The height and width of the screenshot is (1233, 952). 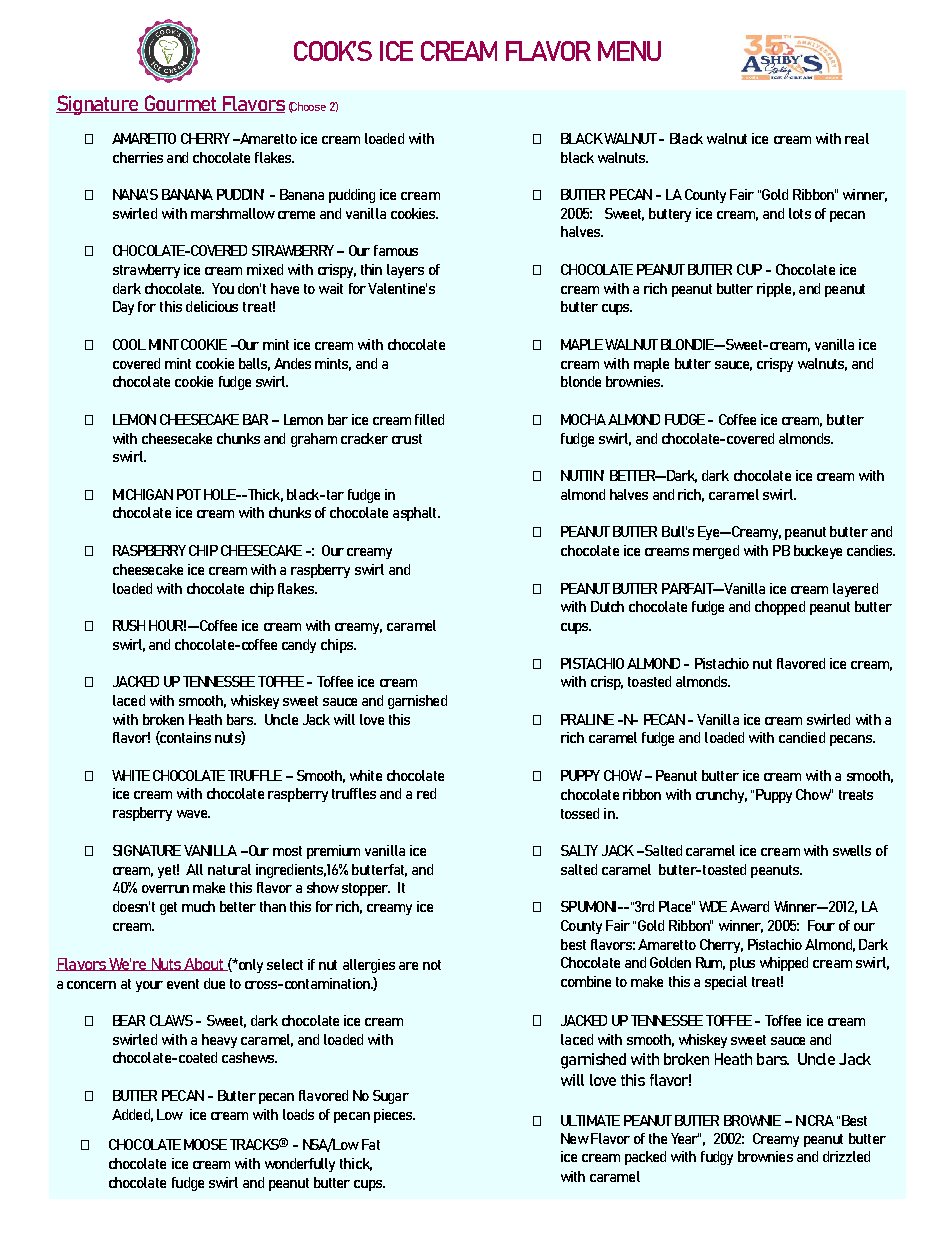 I want to click on real, so click(x=857, y=138).
